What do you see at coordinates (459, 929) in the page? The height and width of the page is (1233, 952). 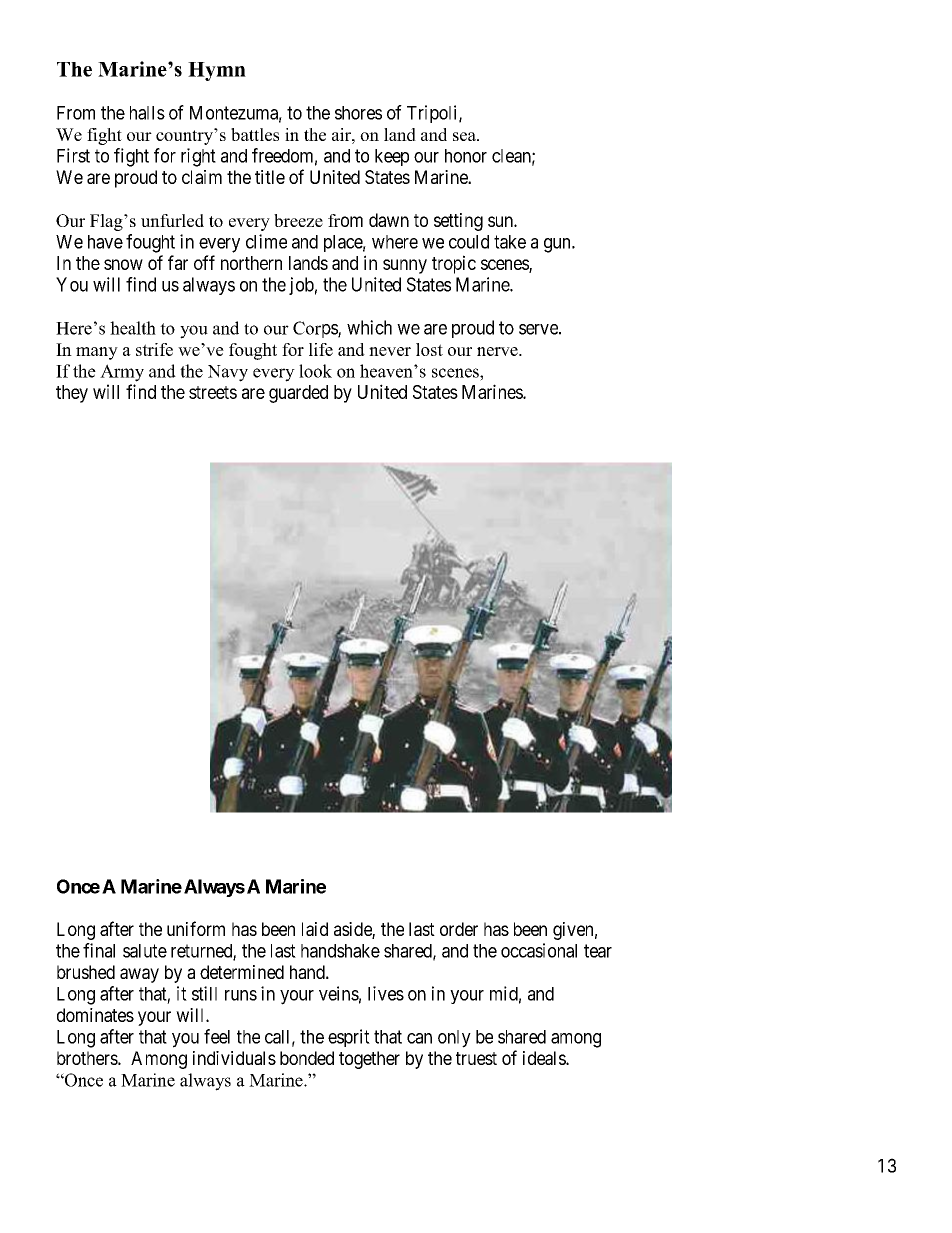 I see `order` at bounding box center [459, 929].
